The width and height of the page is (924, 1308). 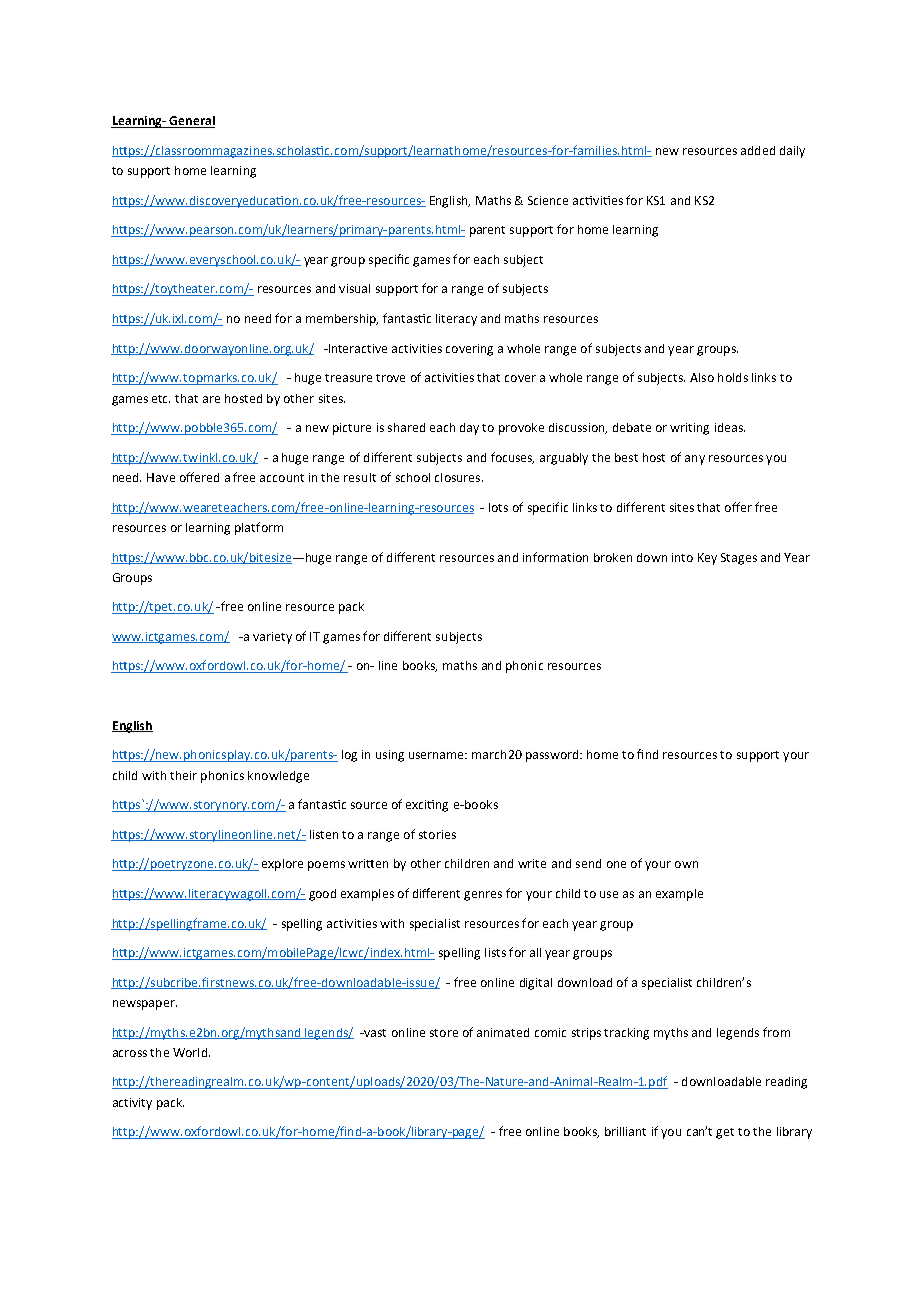 What do you see at coordinates (190, 1052) in the page?
I see `World` at bounding box center [190, 1052].
